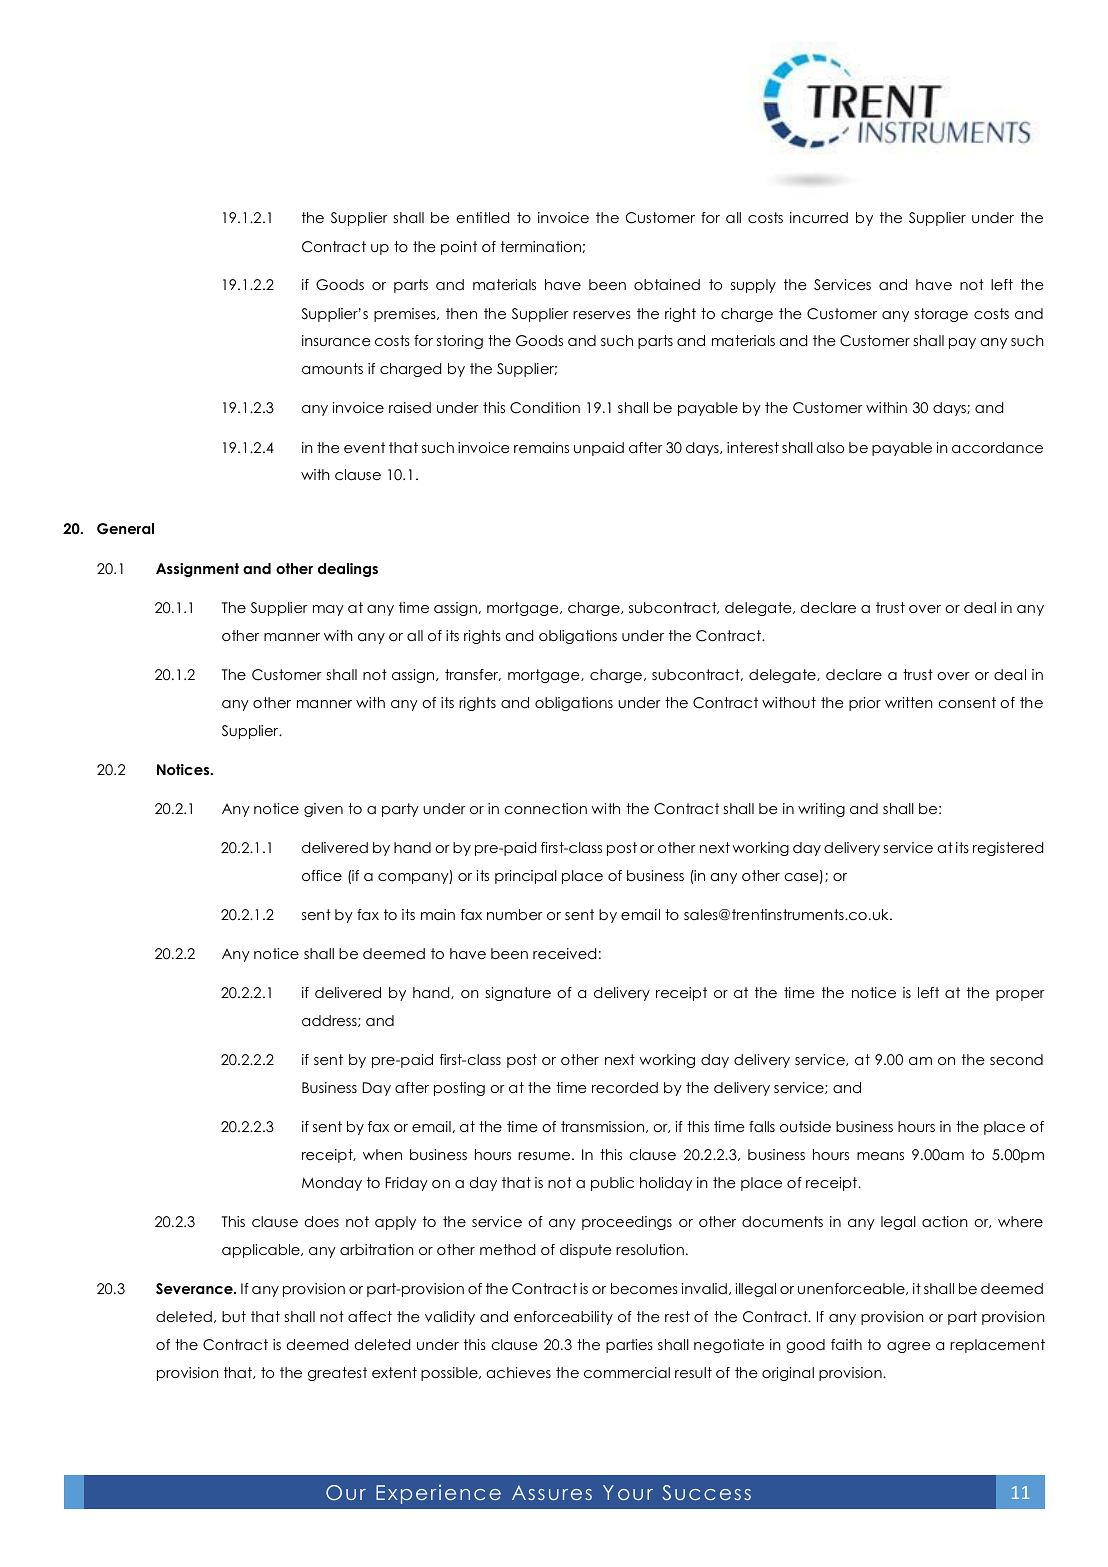  What do you see at coordinates (1008, 849) in the screenshot?
I see `registered` at bounding box center [1008, 849].
